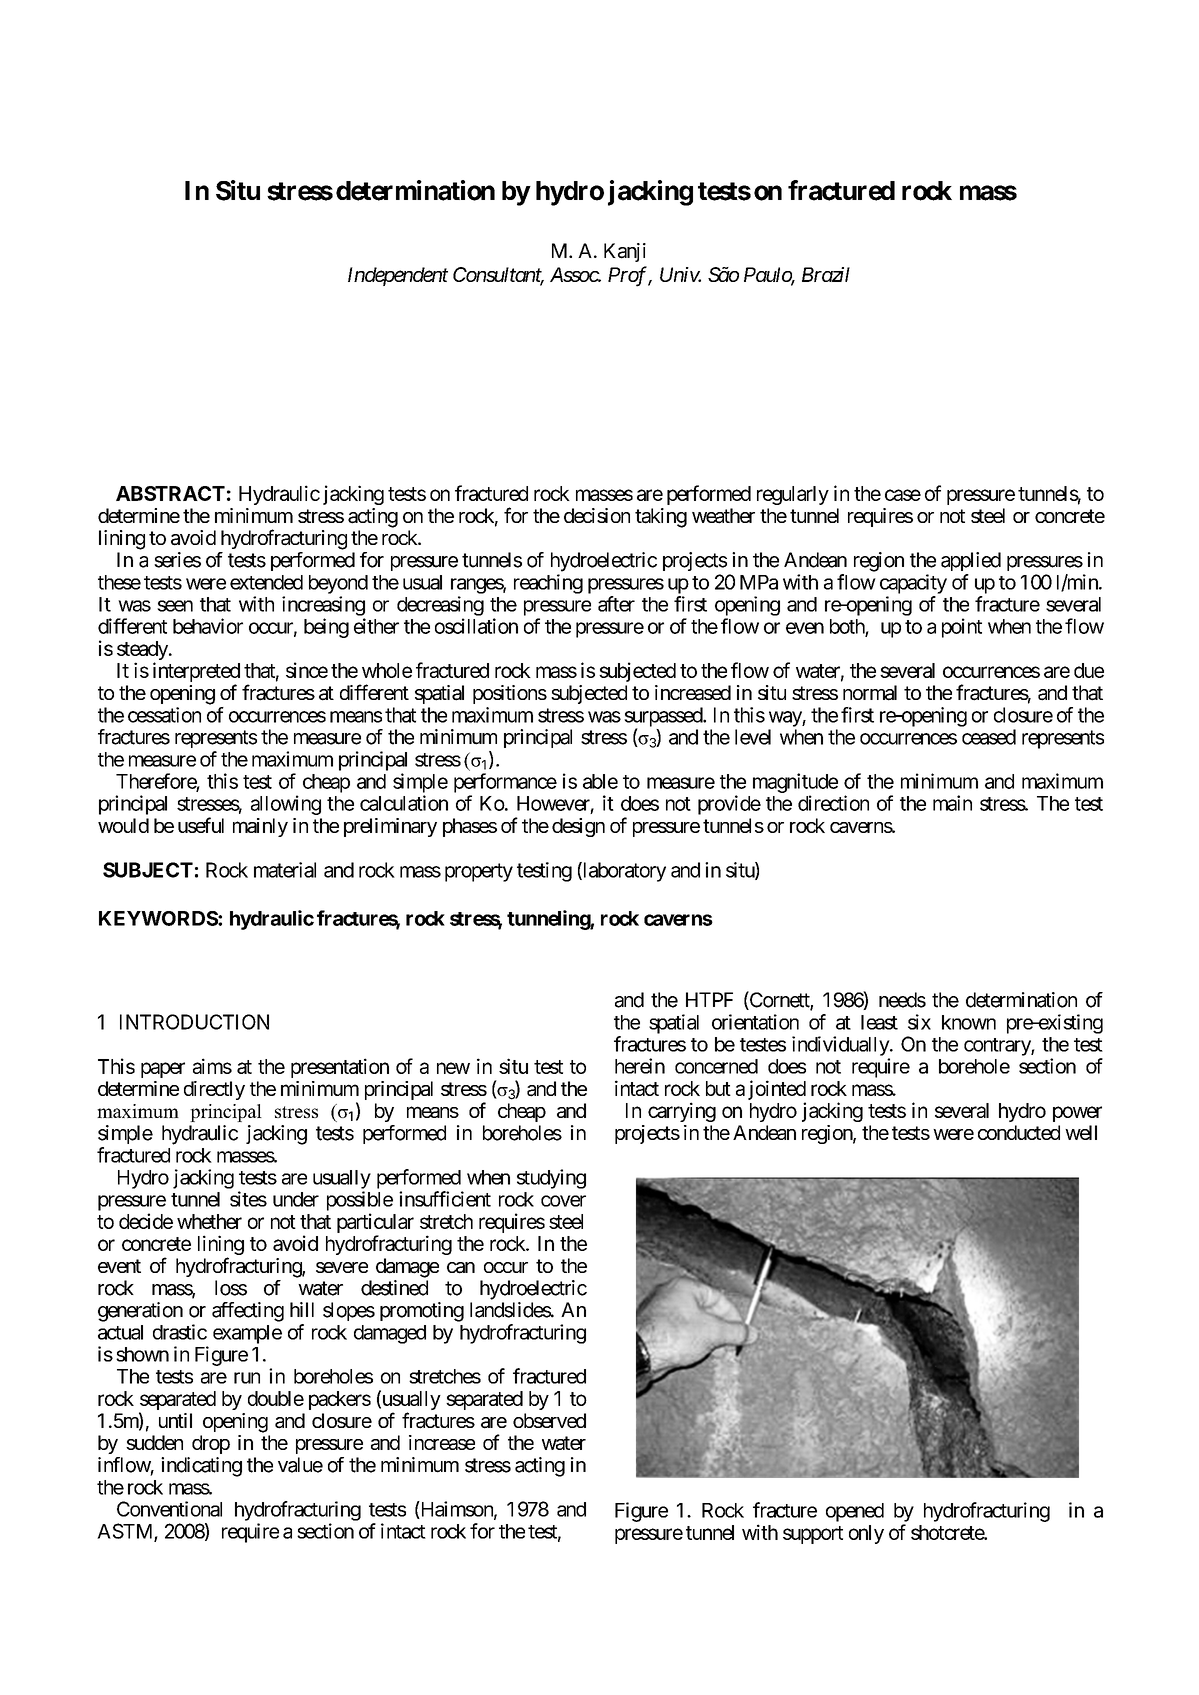 The image size is (1199, 1695). What do you see at coordinates (214, 1090) in the page?
I see `directly` at bounding box center [214, 1090].
